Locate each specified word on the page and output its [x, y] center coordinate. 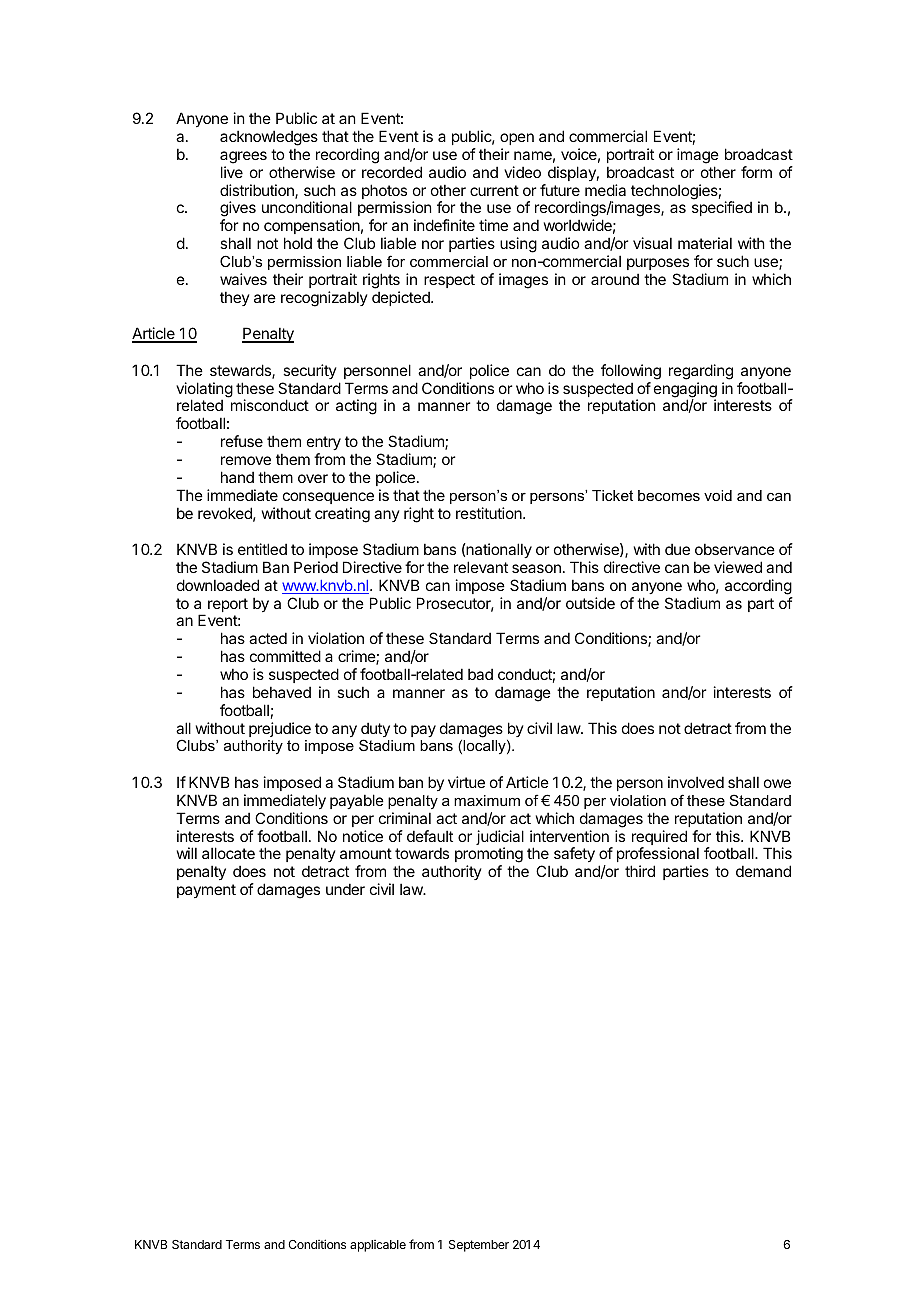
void [718, 495]
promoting [489, 856]
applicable [378, 1246]
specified [722, 208]
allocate [228, 853]
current [494, 190]
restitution [490, 513]
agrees [243, 157]
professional [658, 856]
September [479, 1246]
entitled [262, 549]
